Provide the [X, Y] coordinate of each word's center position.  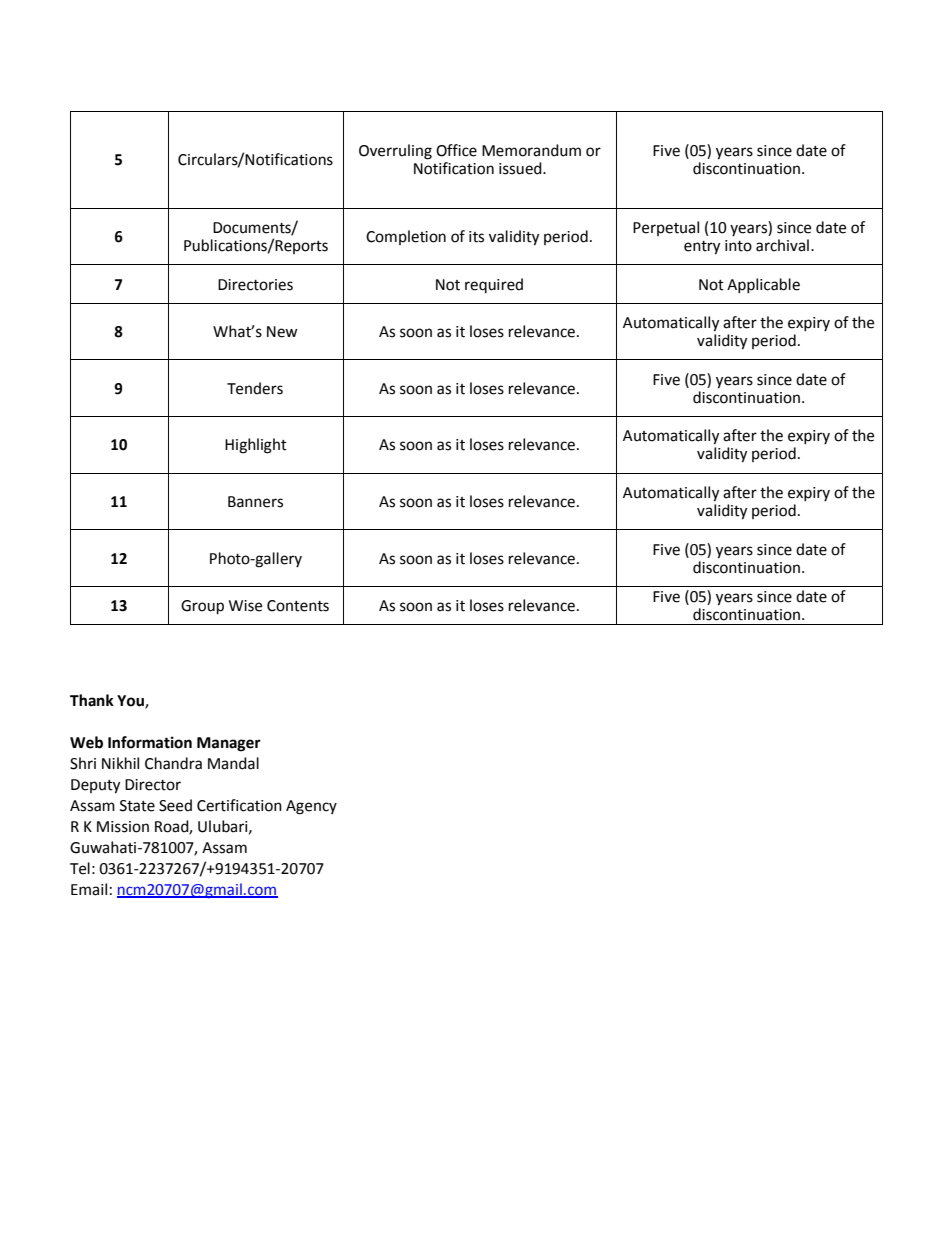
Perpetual [666, 228]
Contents [298, 606]
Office [456, 150]
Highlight [256, 446]
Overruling [395, 152]
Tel [80, 868]
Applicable [763, 285]
